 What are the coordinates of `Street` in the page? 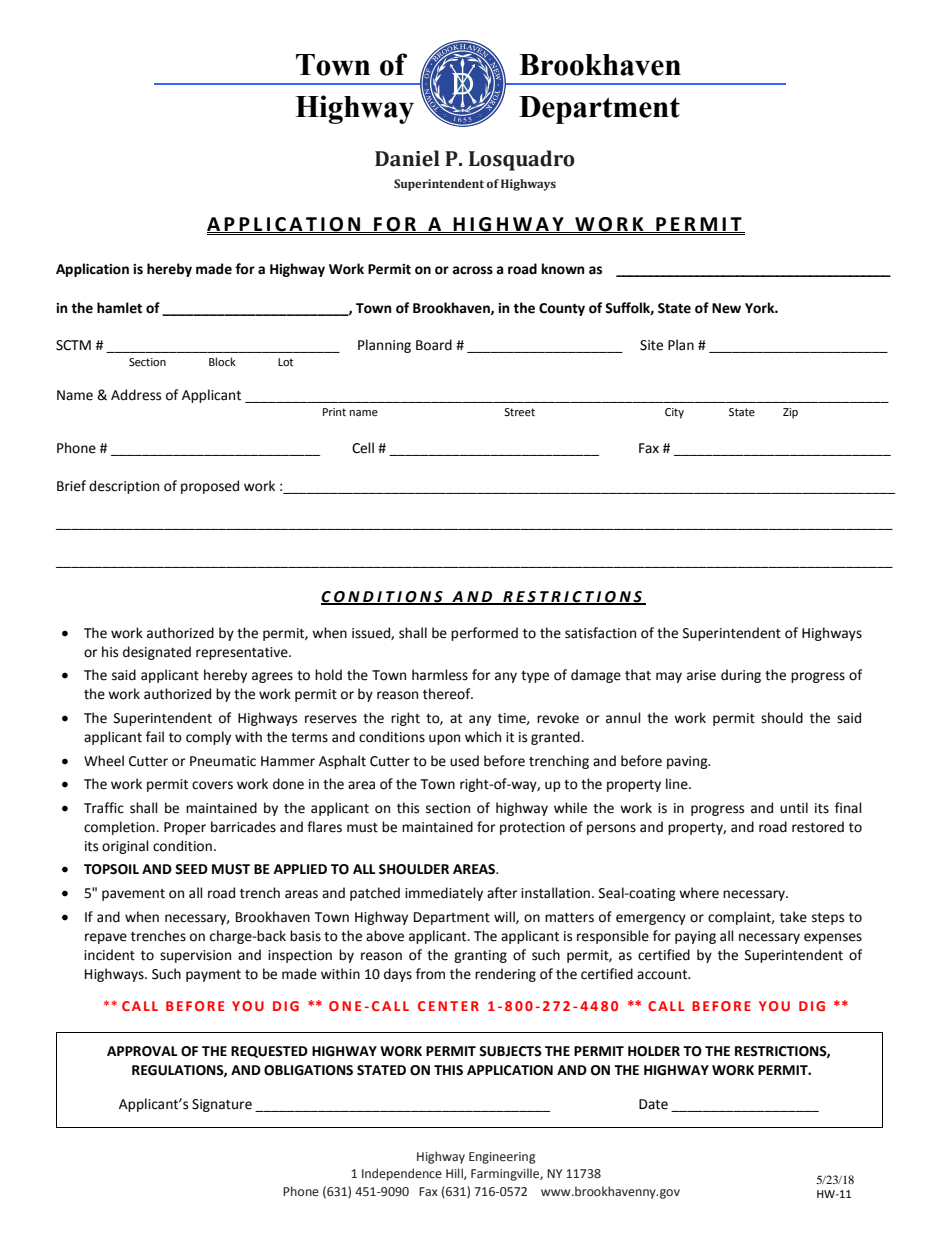 It's located at (519, 412).
